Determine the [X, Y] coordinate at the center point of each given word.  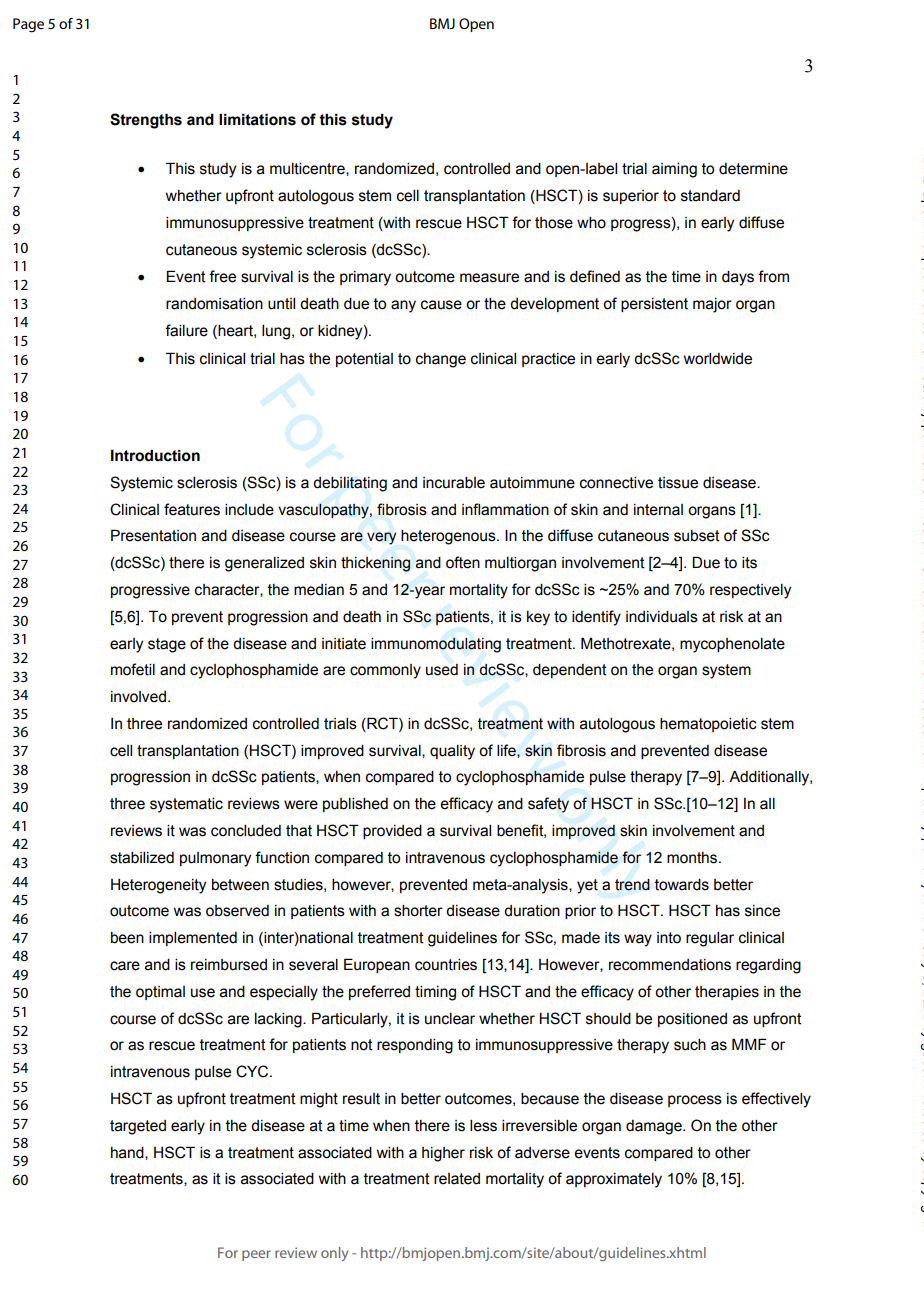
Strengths [146, 121]
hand [128, 1153]
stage [167, 645]
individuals [662, 617]
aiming [674, 170]
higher [443, 1154]
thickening [375, 564]
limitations [257, 119]
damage [655, 1127]
